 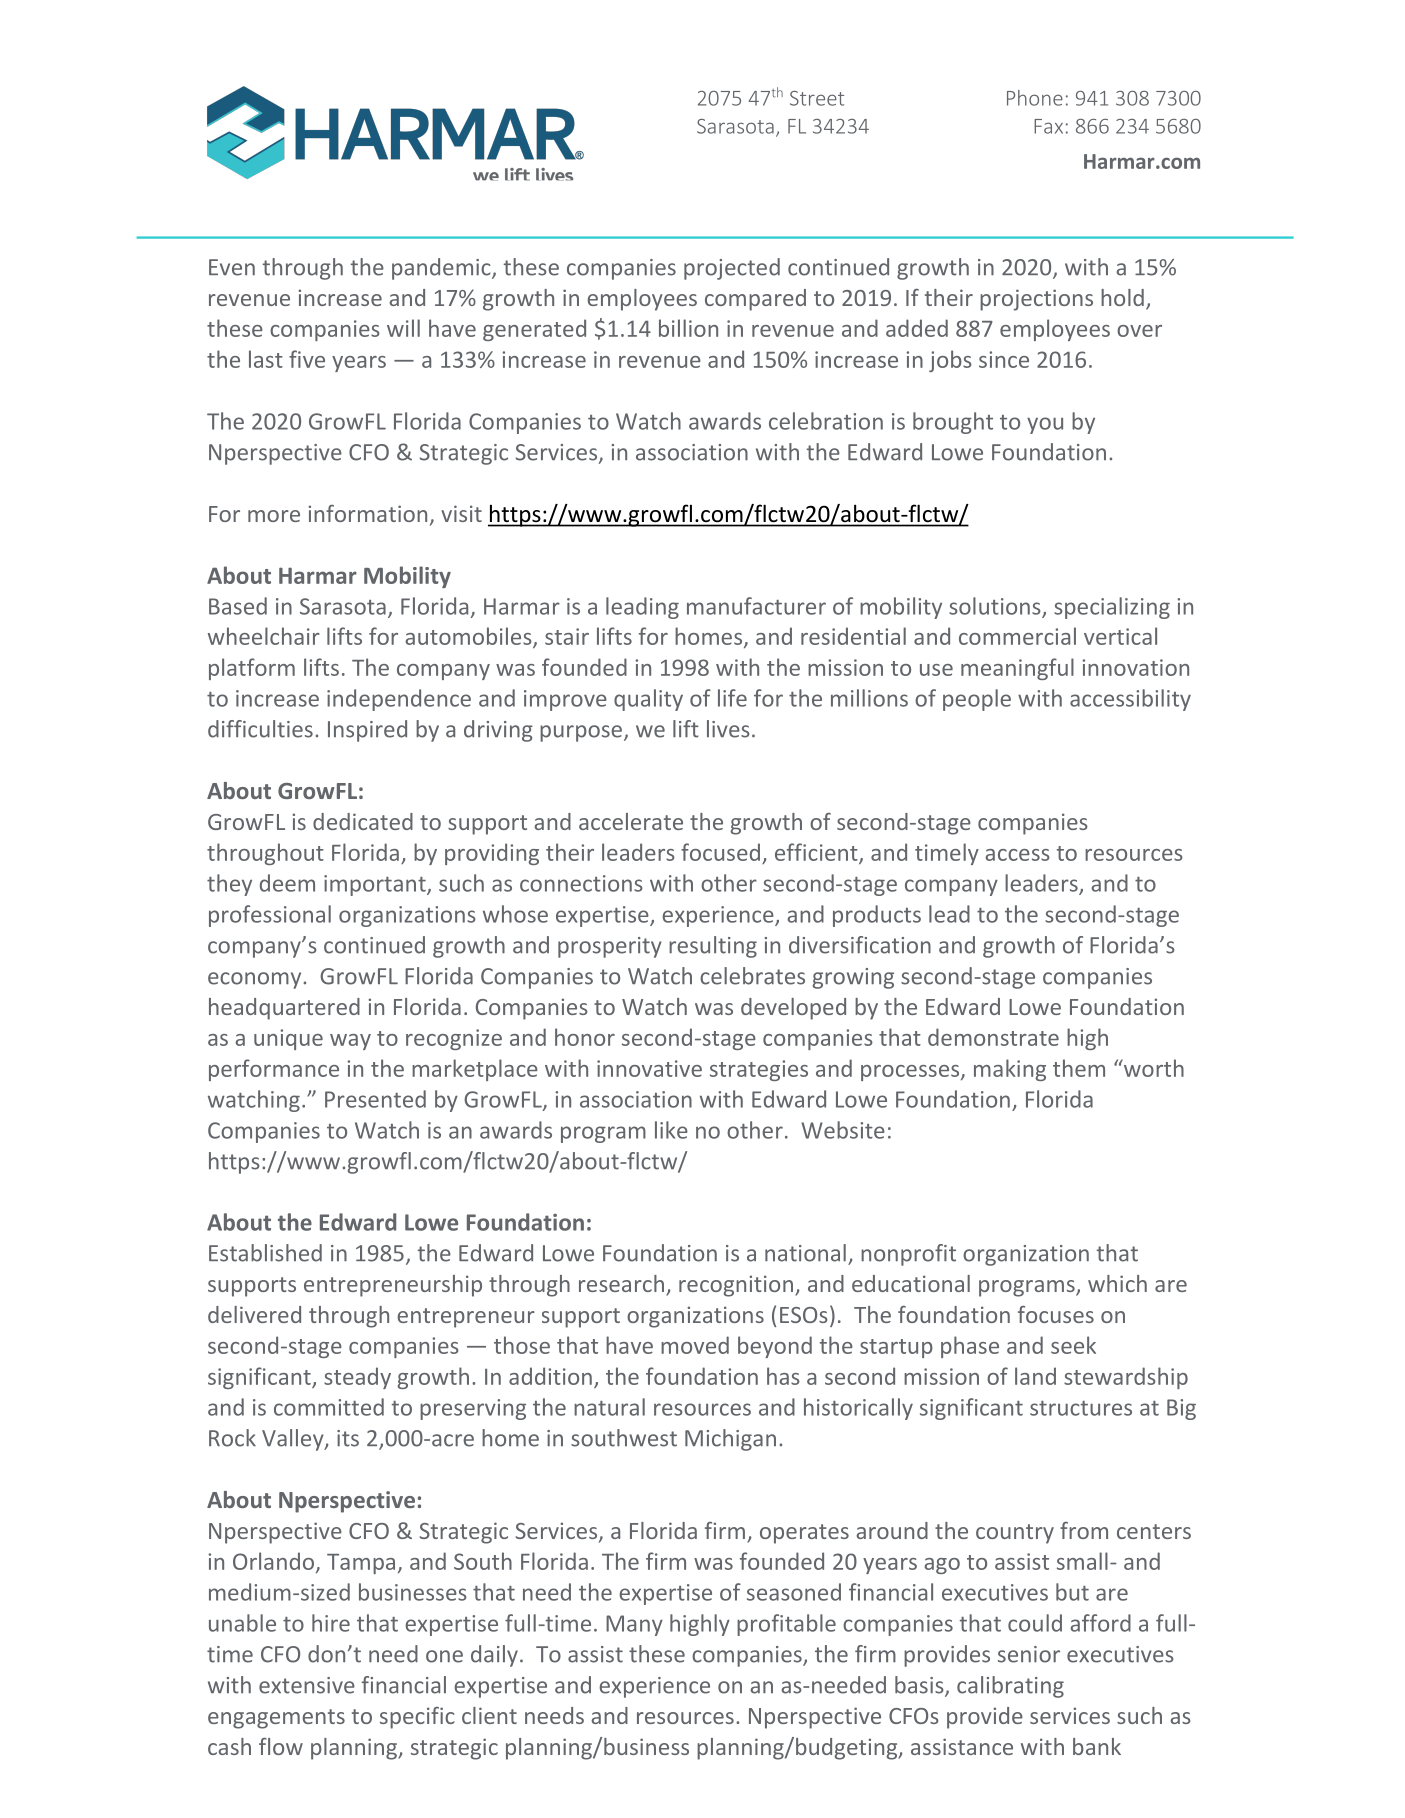 What do you see at coordinates (817, 98) in the document?
I see `Street` at bounding box center [817, 98].
